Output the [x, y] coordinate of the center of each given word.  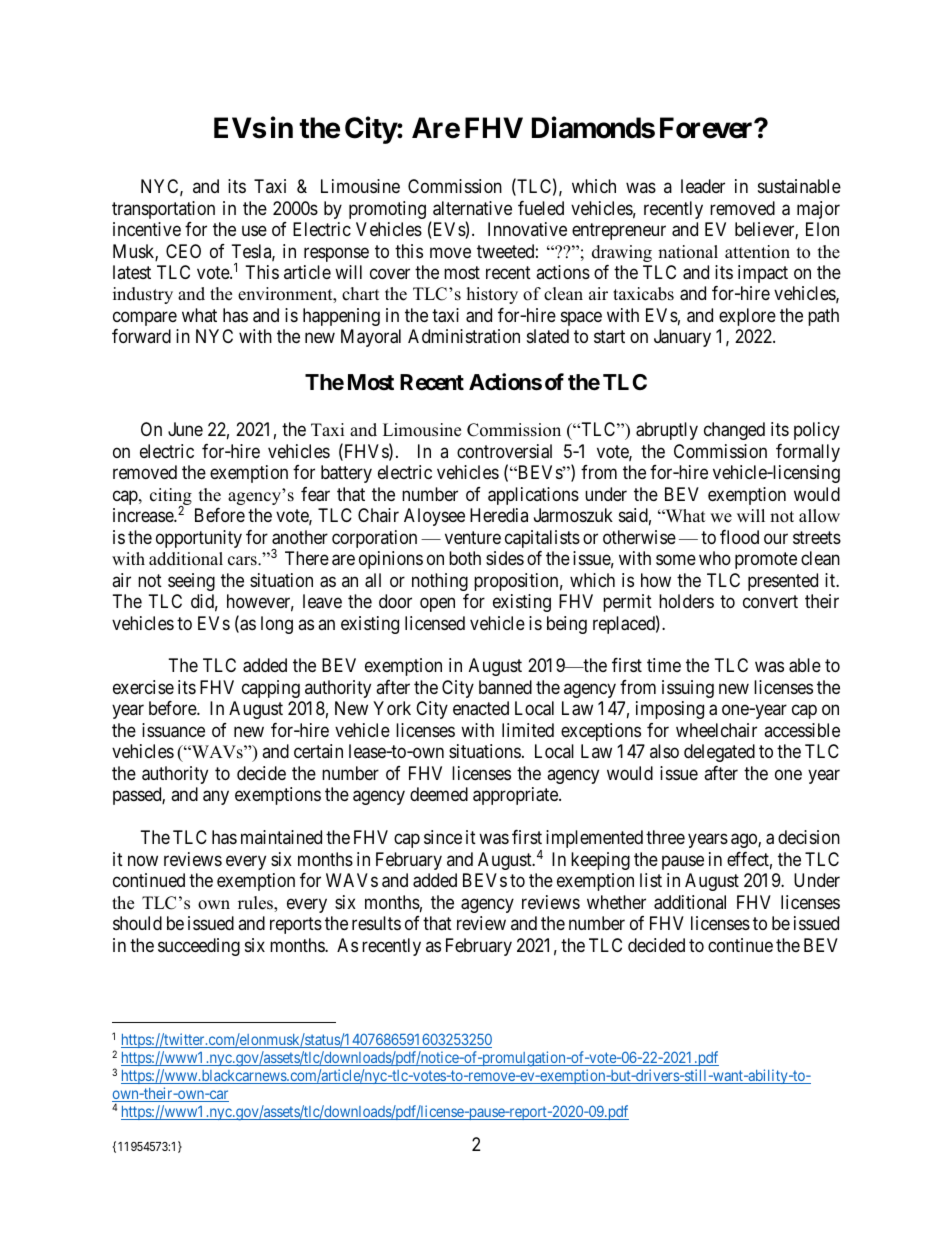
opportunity [199, 539]
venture [473, 537]
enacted [481, 708]
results [376, 923]
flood [739, 537]
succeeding [199, 947]
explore [747, 317]
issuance [173, 730]
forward [141, 336]
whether [616, 902]
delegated [719, 753]
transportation [163, 210]
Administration [464, 336]
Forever [707, 128]
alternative [472, 208]
